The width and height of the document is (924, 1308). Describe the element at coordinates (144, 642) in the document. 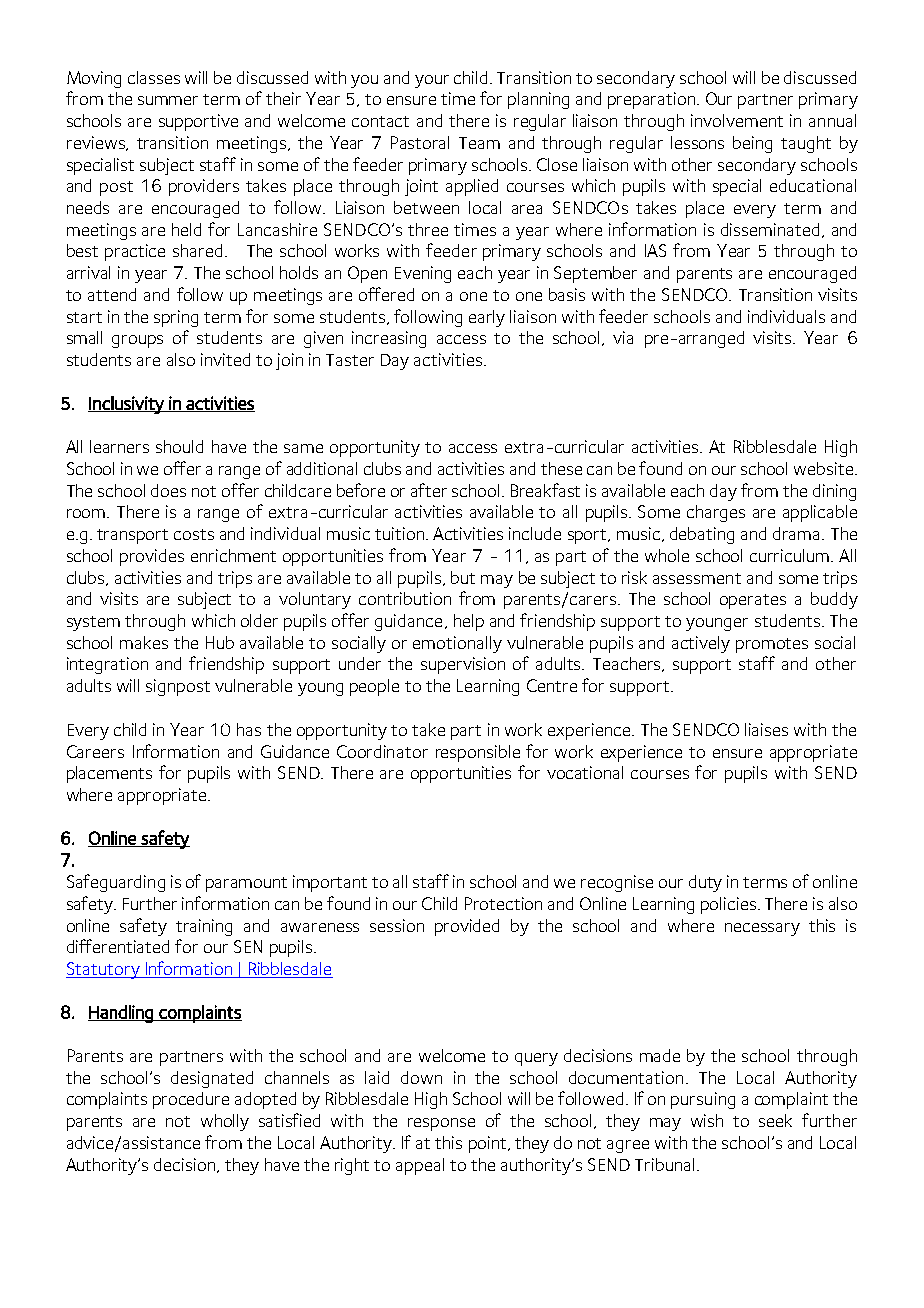

I see `makes` at that location.
